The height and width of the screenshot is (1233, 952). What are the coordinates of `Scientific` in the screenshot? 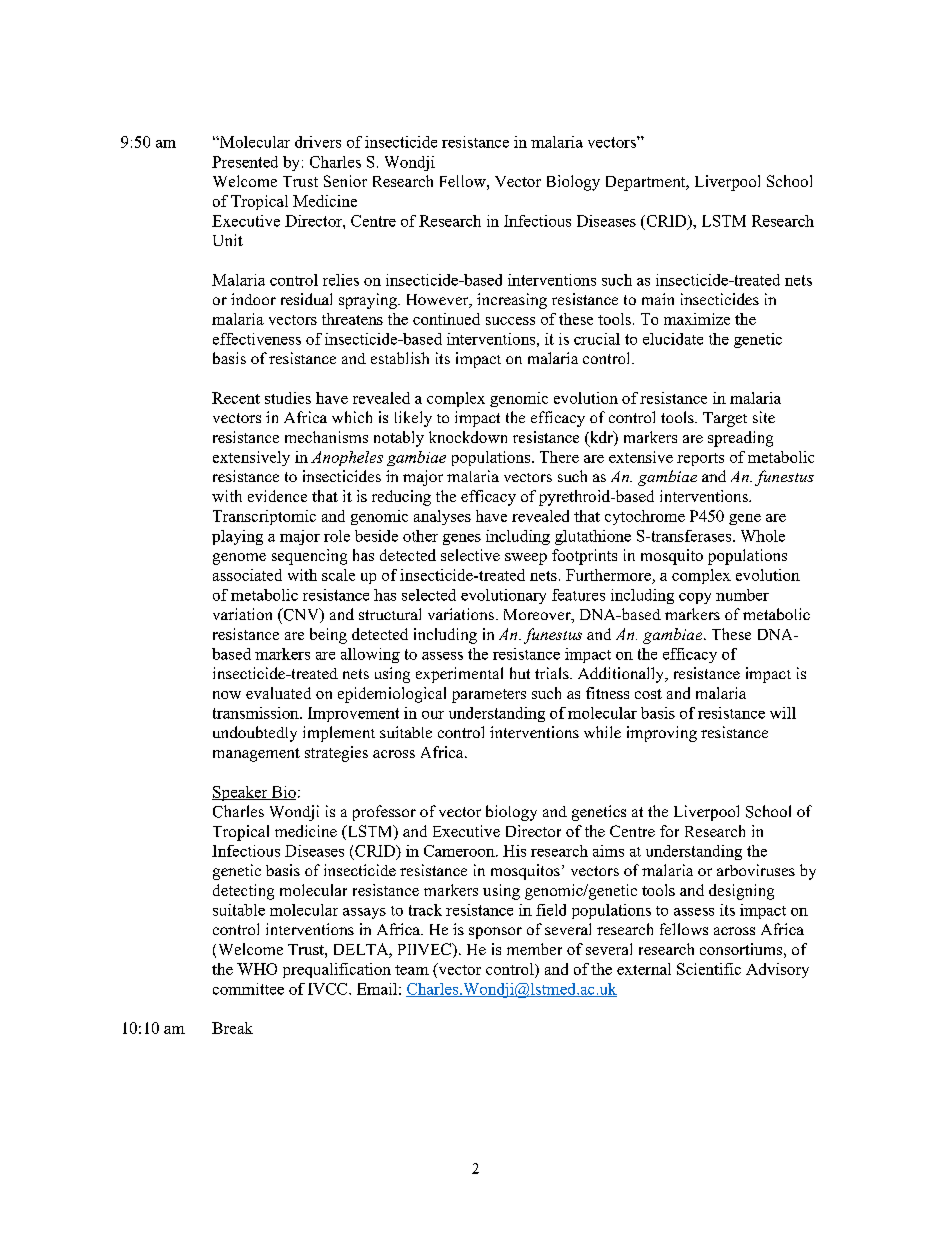 It's located at (709, 969).
